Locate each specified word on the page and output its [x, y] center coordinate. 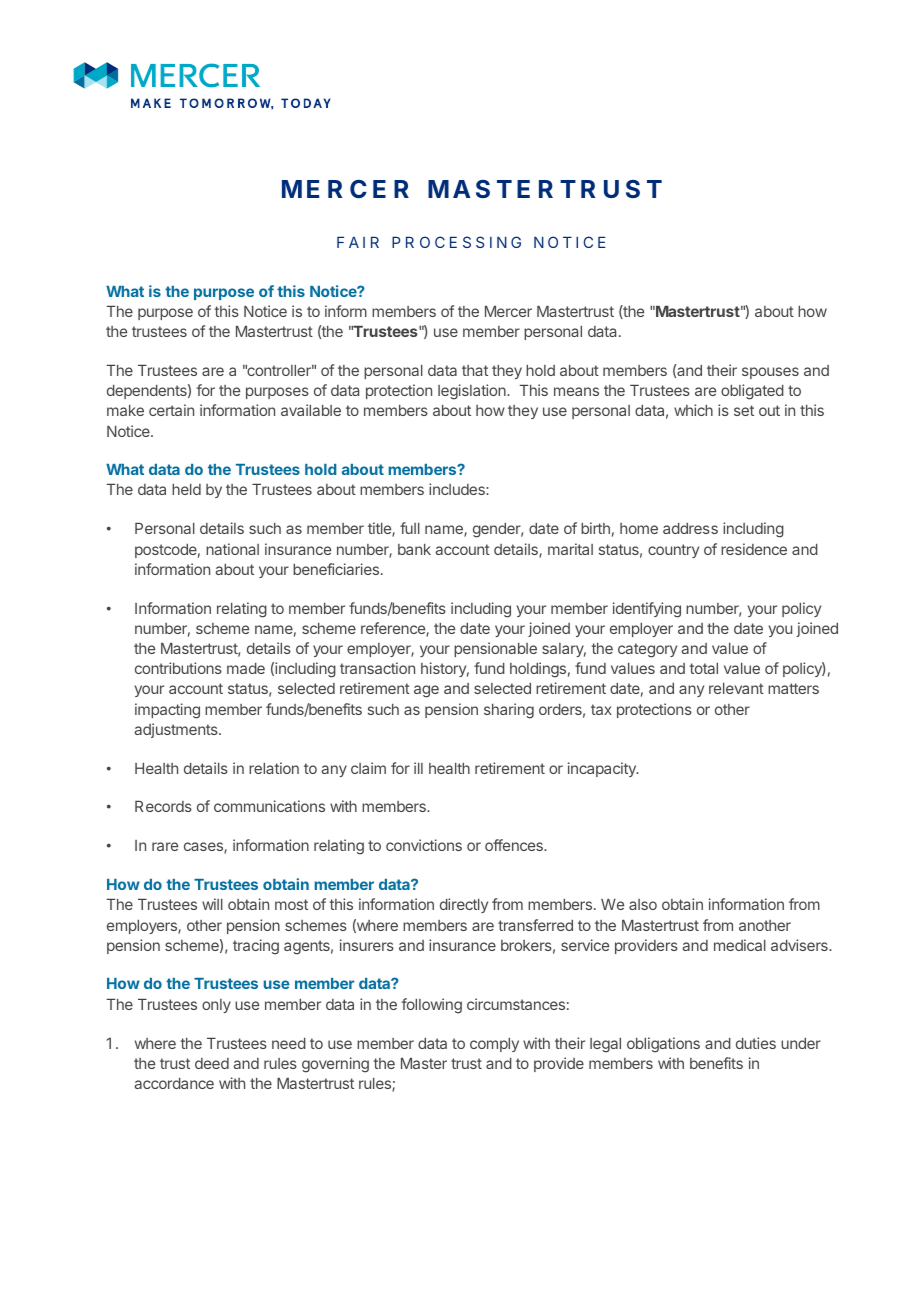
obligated [752, 392]
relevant [736, 688]
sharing [509, 711]
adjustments [177, 730]
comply [494, 1045]
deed [212, 1063]
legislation [473, 392]
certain [171, 410]
